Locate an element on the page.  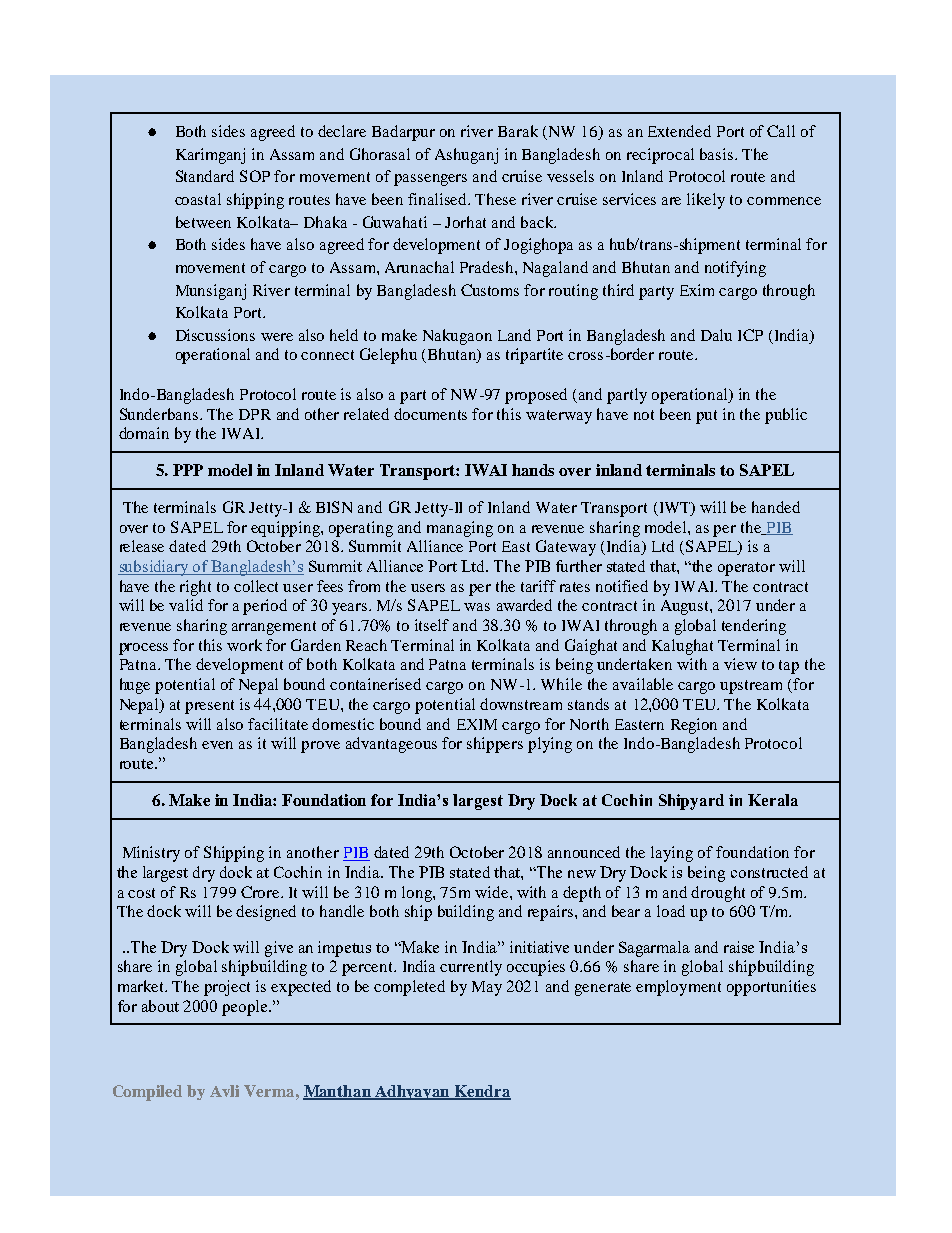
basis is located at coordinates (716, 154).
